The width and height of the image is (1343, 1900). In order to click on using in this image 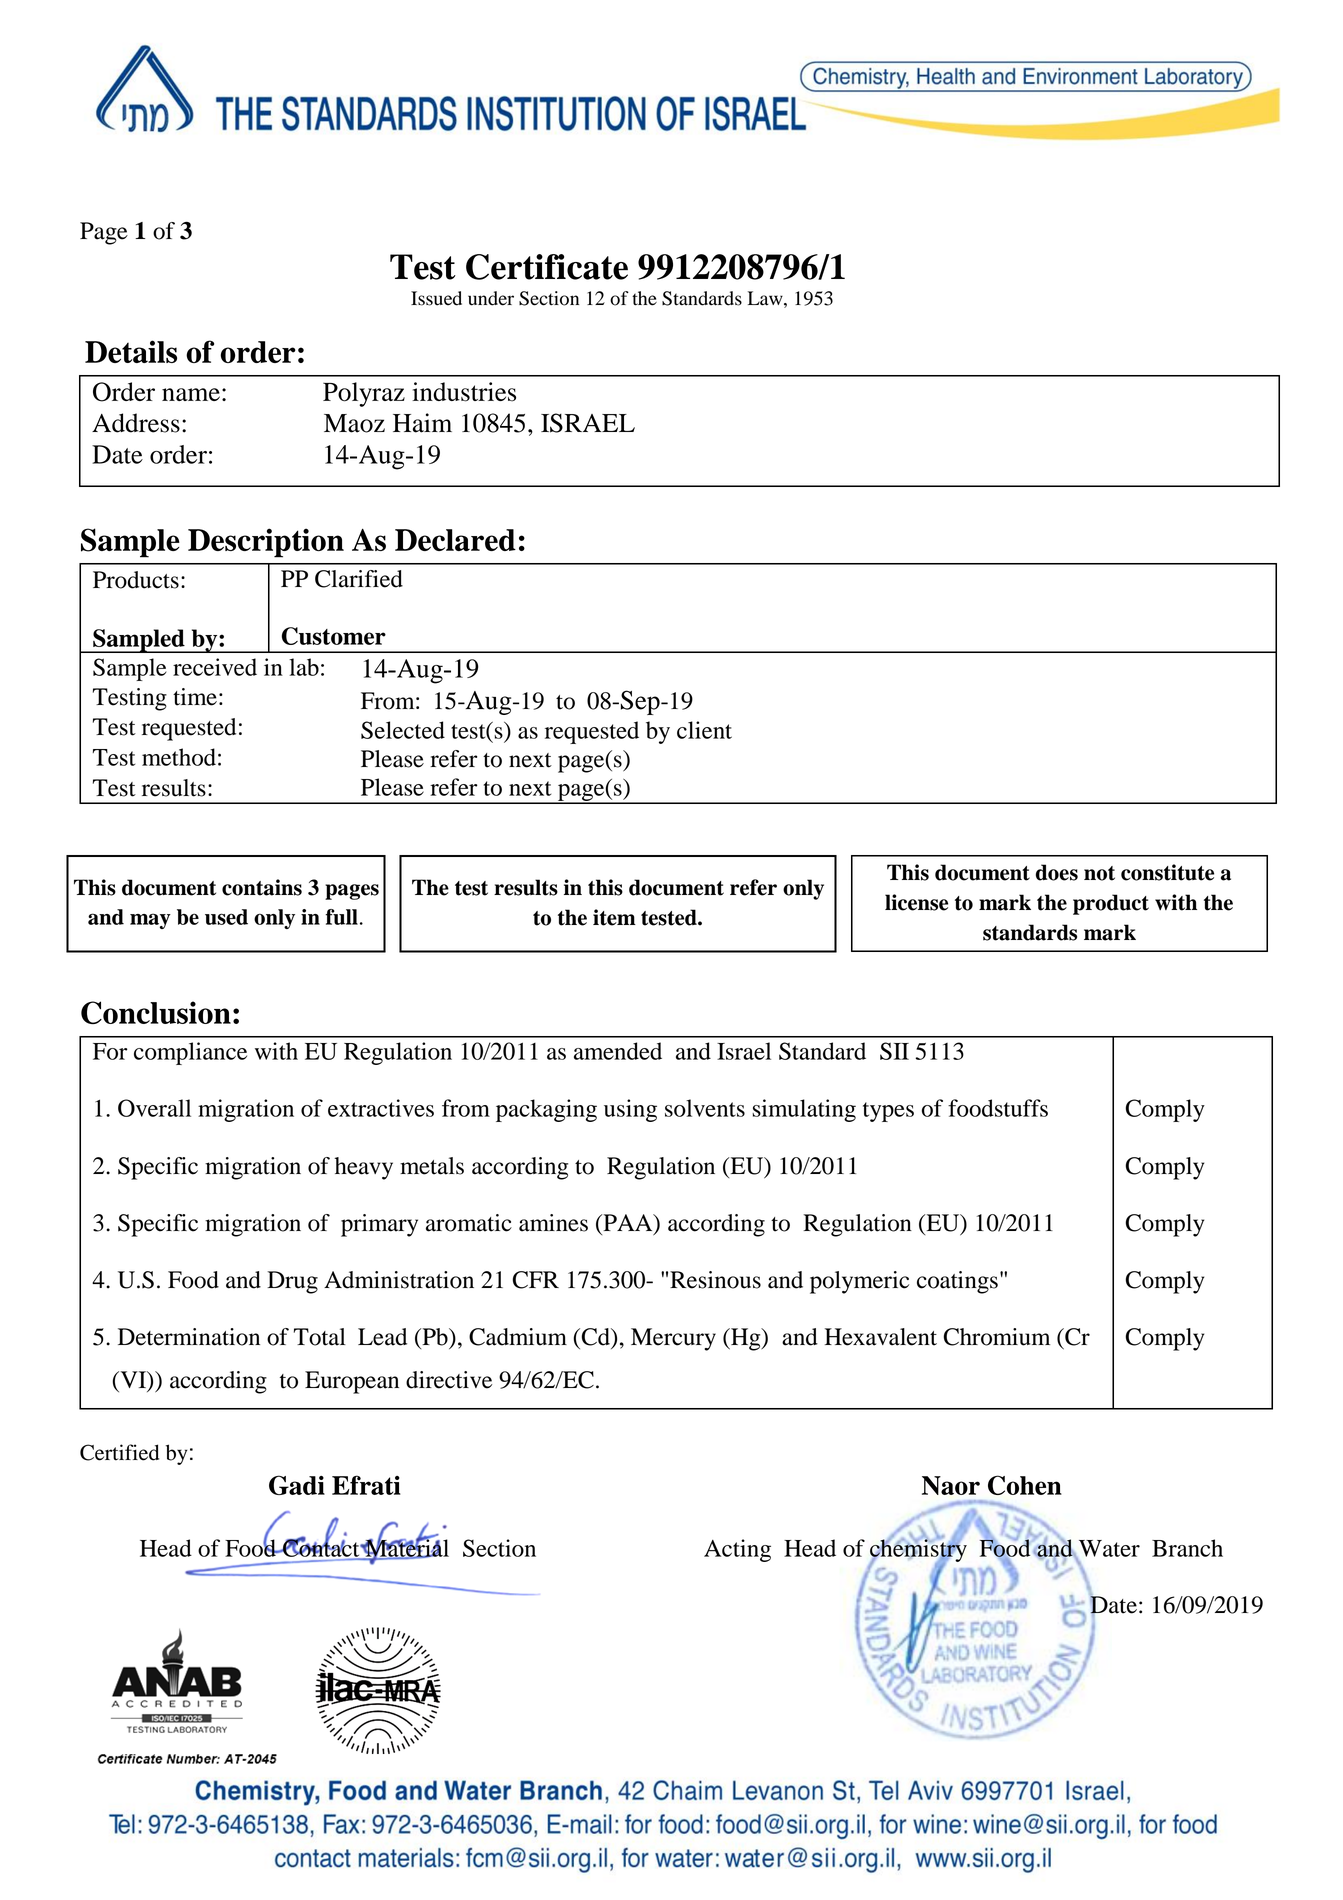, I will do `click(630, 1110)`.
